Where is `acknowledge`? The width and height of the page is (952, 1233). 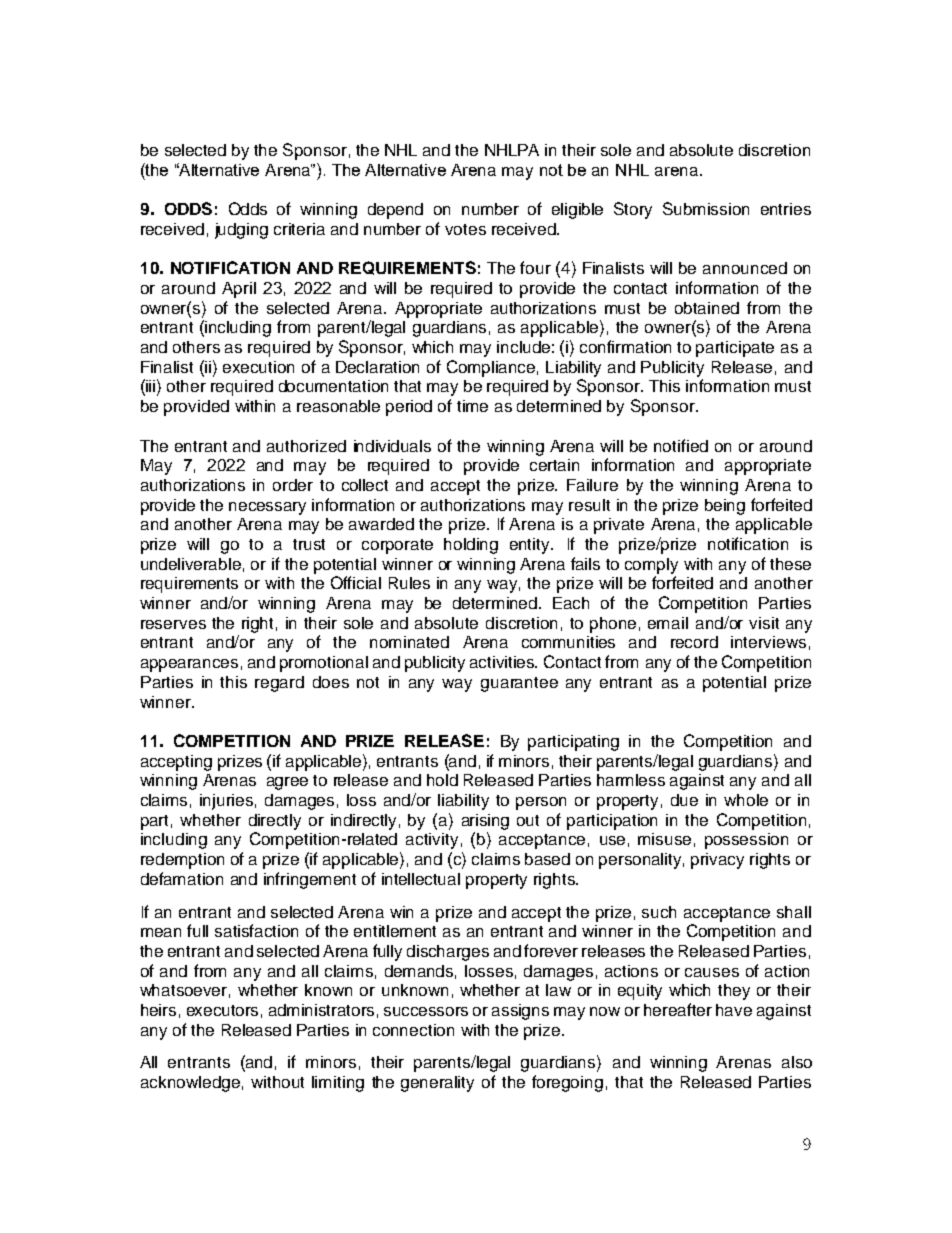 acknowledge is located at coordinates (190, 1084).
